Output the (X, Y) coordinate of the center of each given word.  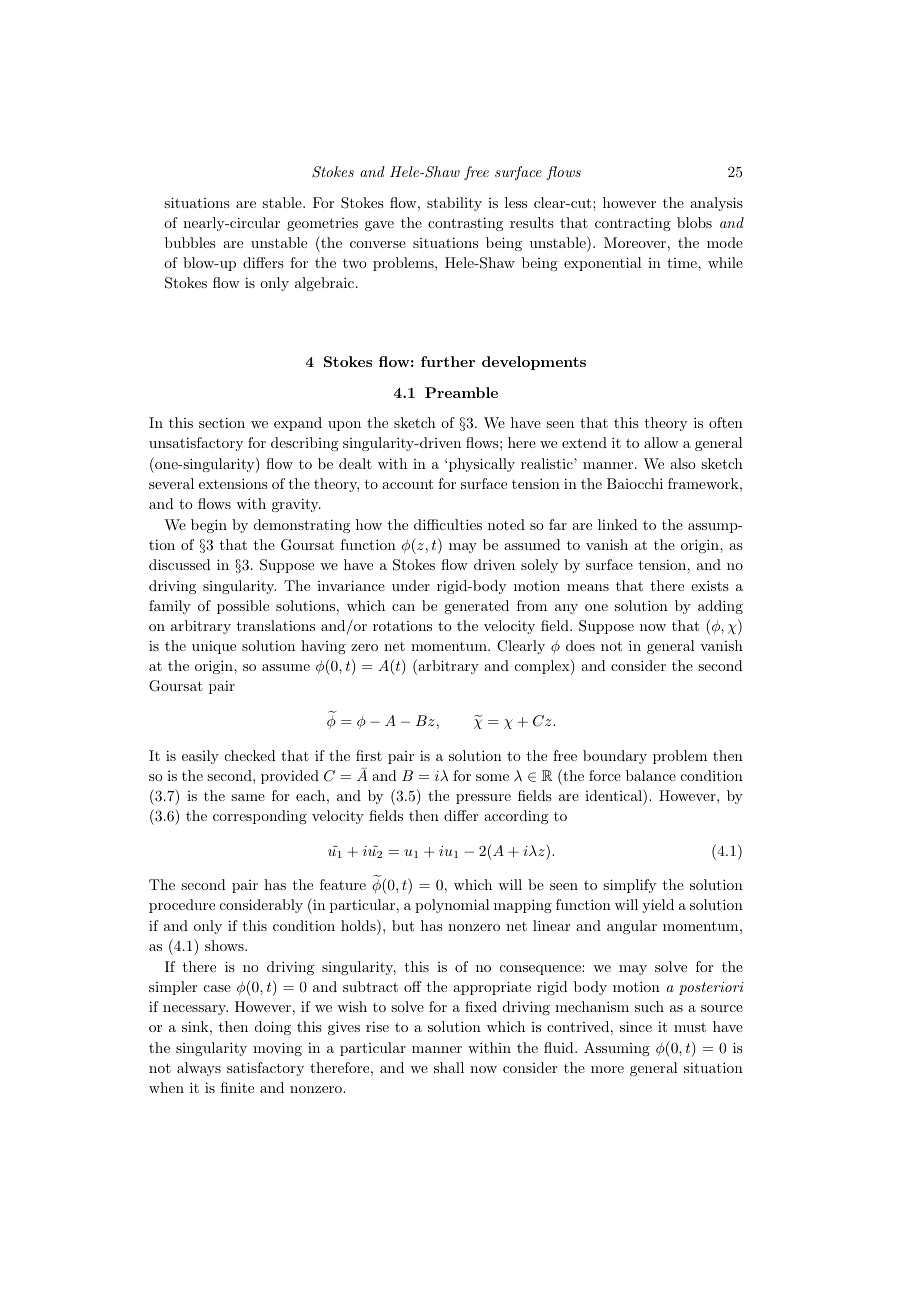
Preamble (461, 392)
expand (298, 424)
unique (214, 647)
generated (476, 607)
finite (237, 1087)
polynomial (452, 906)
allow (661, 442)
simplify (629, 886)
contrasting (465, 224)
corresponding (260, 817)
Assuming (617, 1049)
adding (720, 607)
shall (449, 1067)
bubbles (190, 242)
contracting (633, 224)
